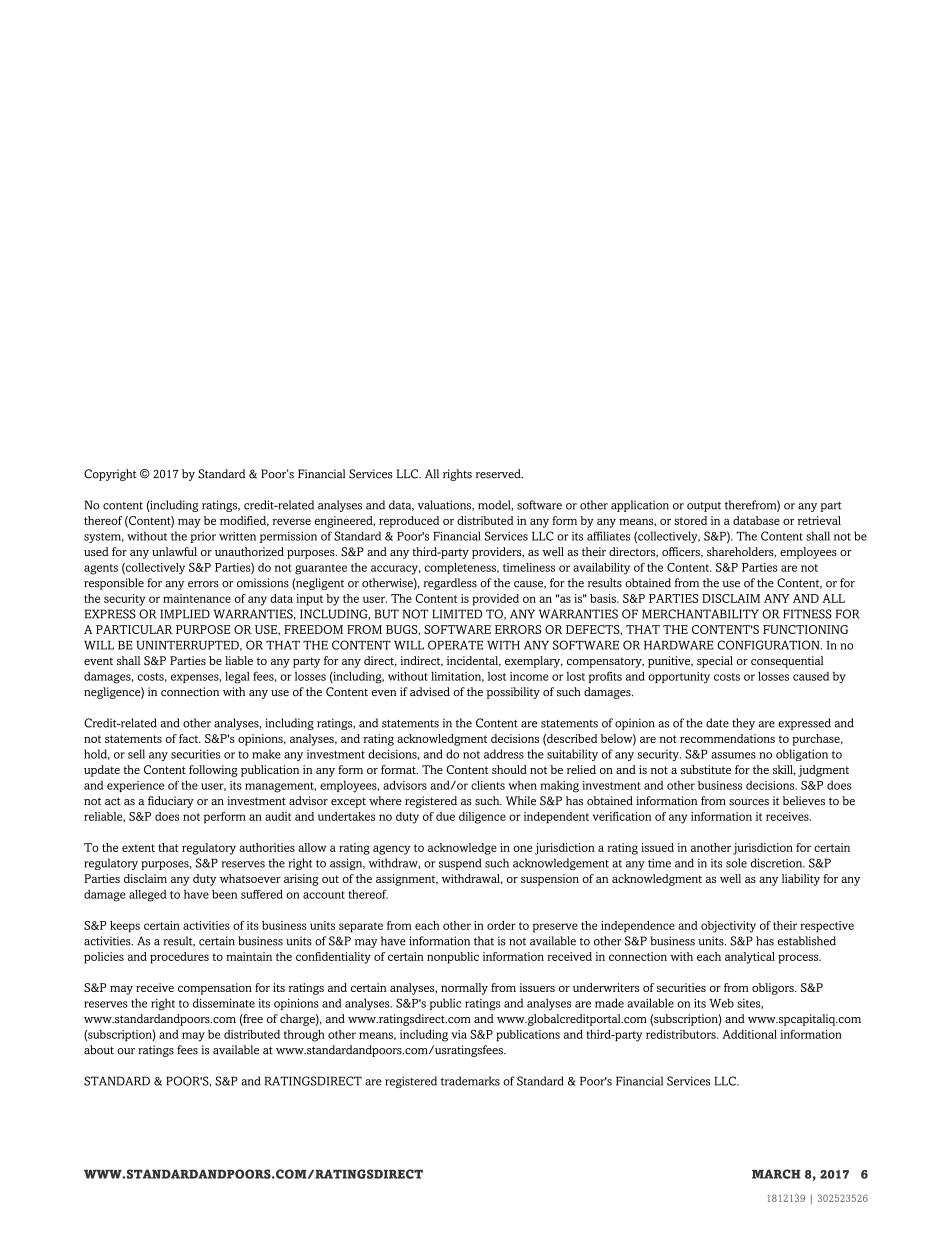 Image resolution: width=952 pixels, height=1233 pixels. Describe the element at coordinates (99, 1050) in the screenshot. I see `about` at that location.
